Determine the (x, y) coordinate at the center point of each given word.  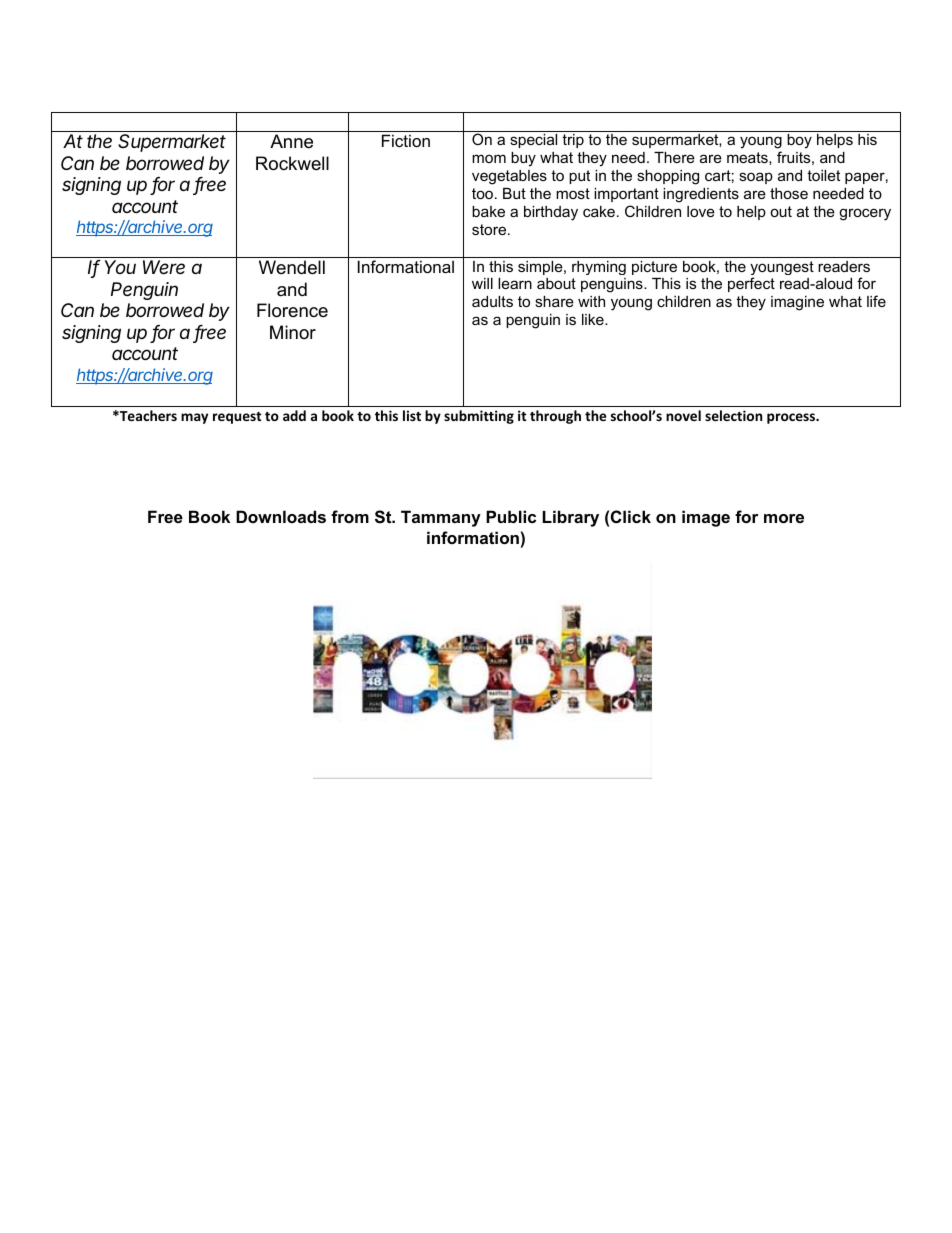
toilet (823, 175)
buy (523, 159)
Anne (291, 141)
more (784, 518)
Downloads (281, 516)
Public (511, 516)
